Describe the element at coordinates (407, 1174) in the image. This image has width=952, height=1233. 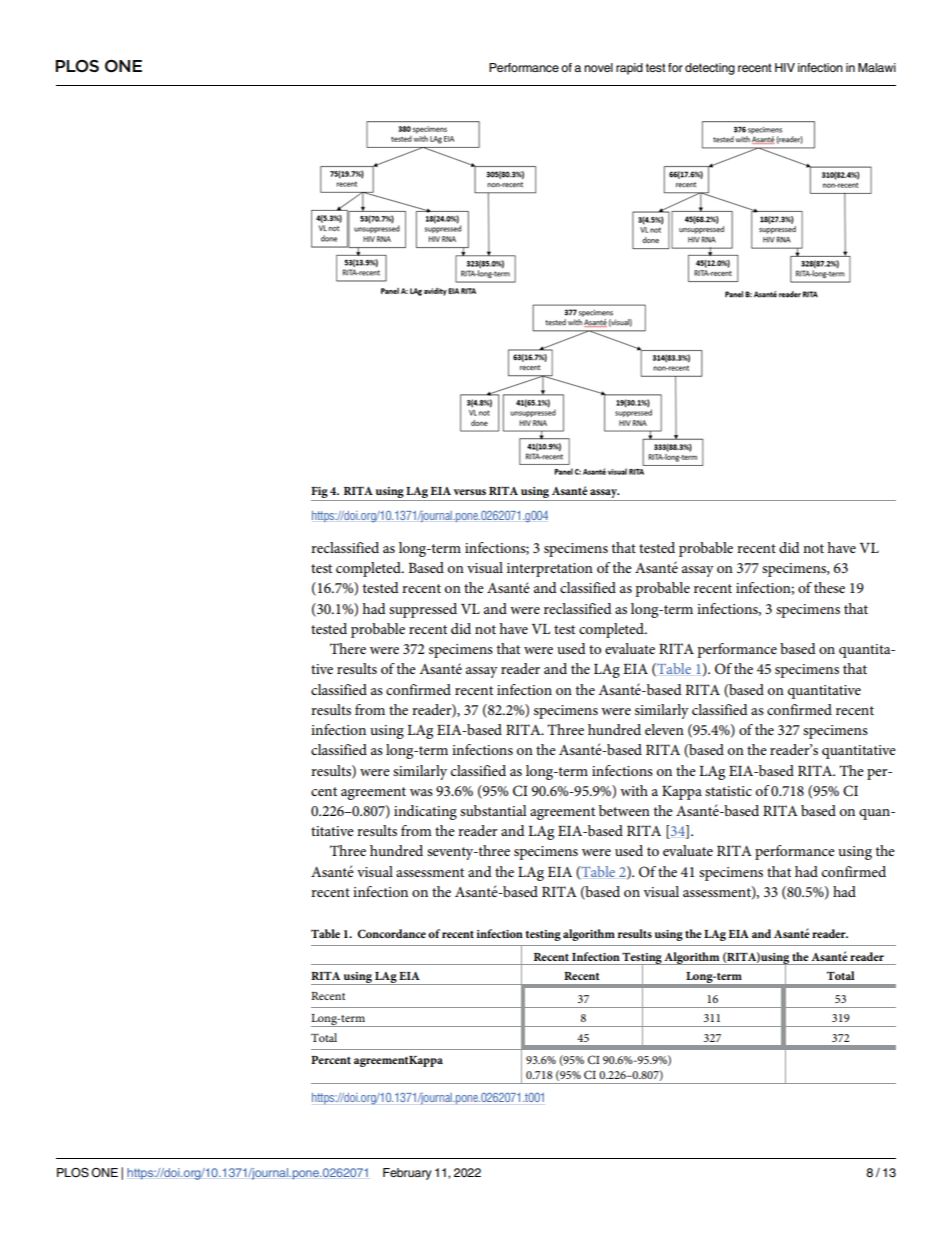
I see `February` at that location.
